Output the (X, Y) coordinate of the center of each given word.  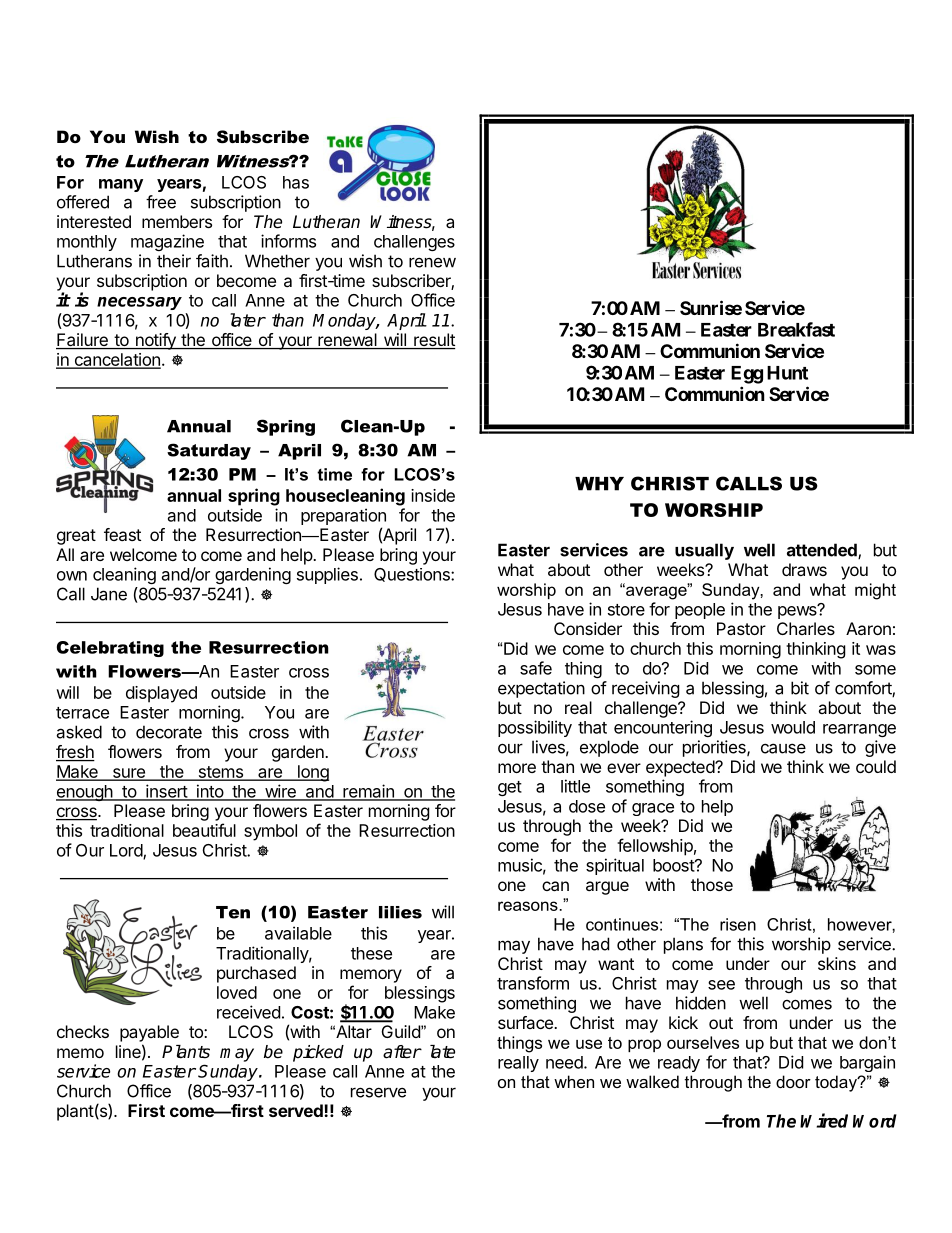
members (177, 221)
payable (149, 1033)
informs (288, 241)
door (793, 1081)
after (402, 1052)
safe (536, 668)
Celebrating (110, 649)
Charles (806, 628)
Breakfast (796, 329)
